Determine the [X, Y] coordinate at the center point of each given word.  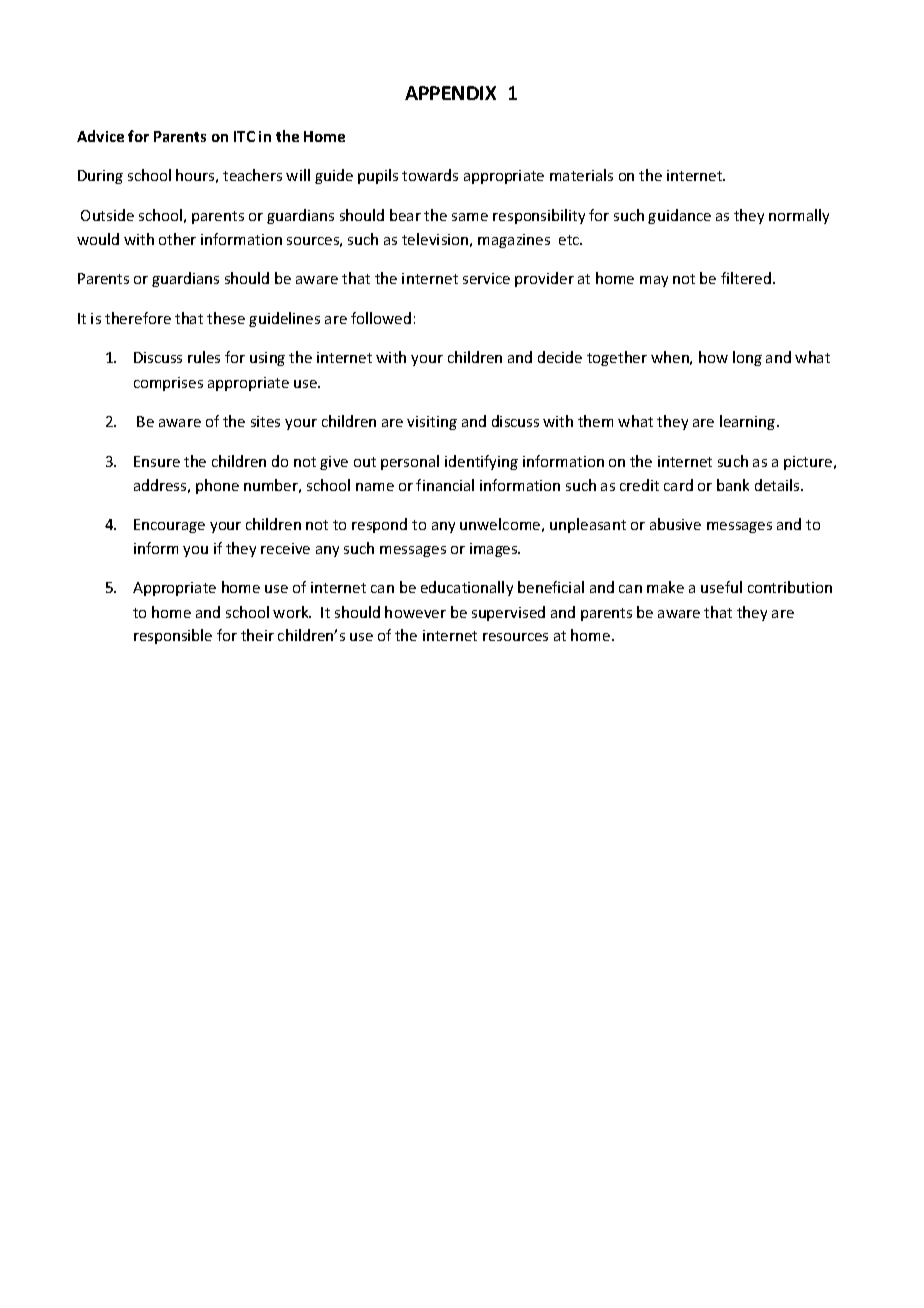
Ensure [157, 461]
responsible [173, 636]
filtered [747, 278]
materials [581, 175]
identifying [481, 462]
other [177, 239]
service [486, 278]
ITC [244, 136]
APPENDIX [450, 93]
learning [749, 422]
